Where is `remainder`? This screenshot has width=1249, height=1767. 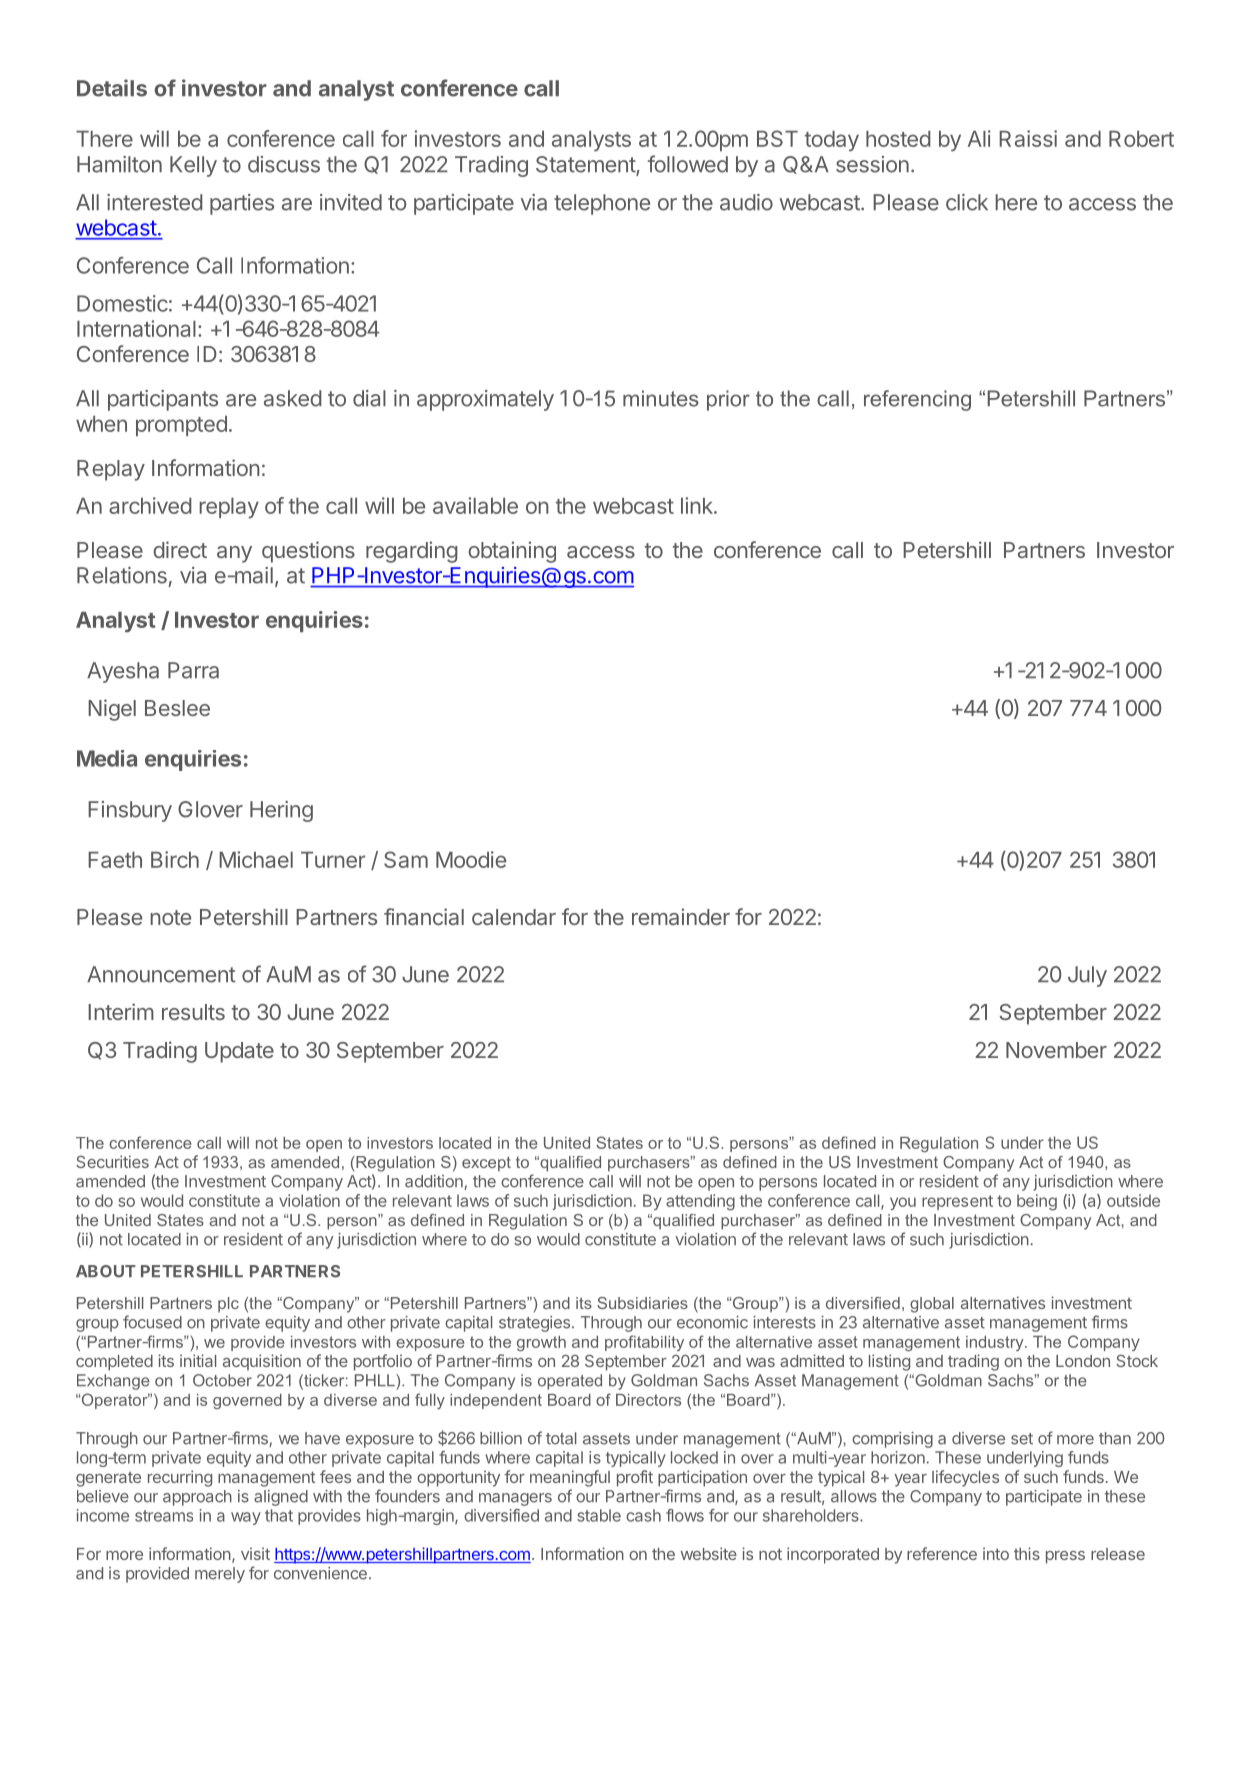 remainder is located at coordinates (681, 916).
